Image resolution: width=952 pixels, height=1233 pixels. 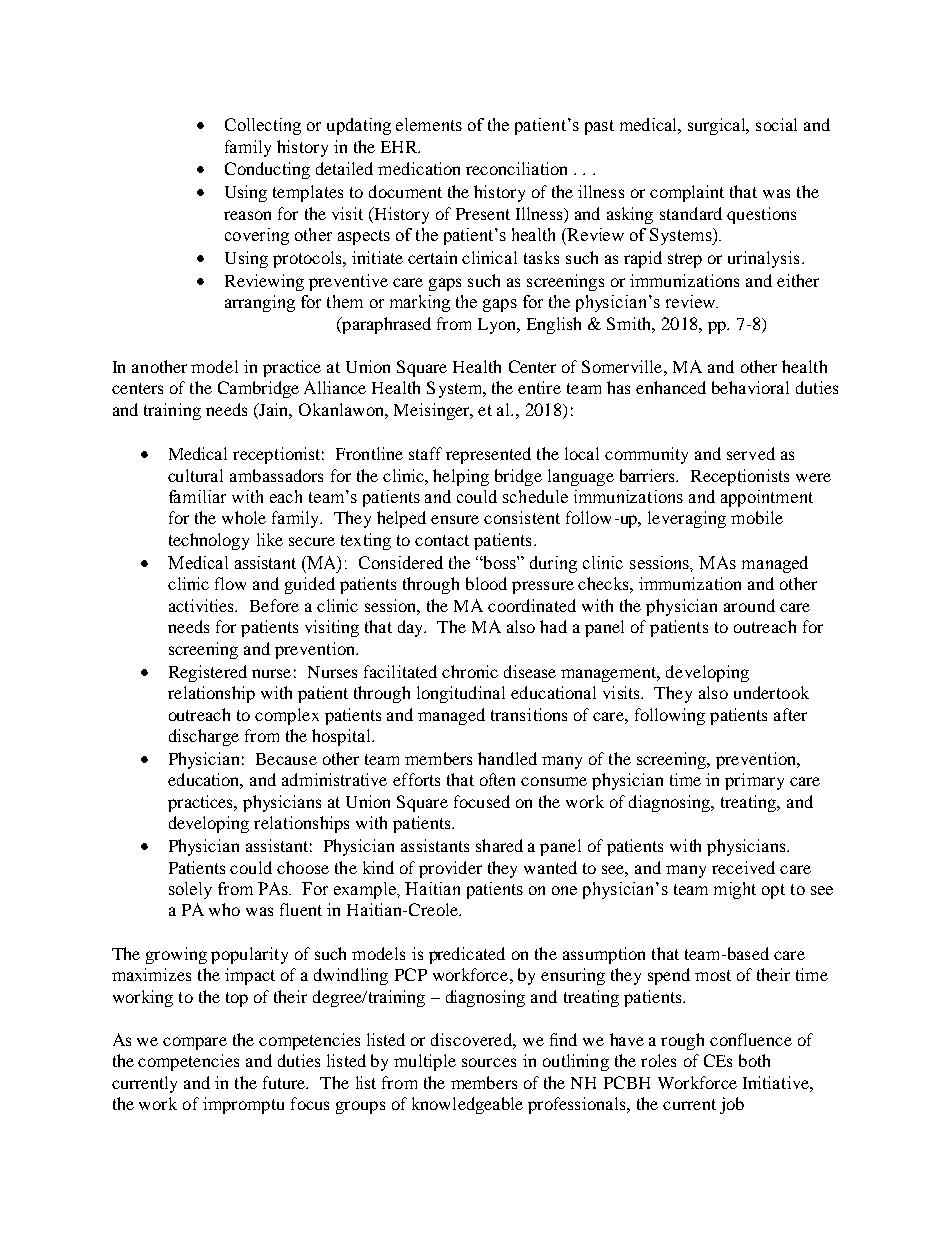 What do you see at coordinates (267, 170) in the image?
I see `Conducting` at bounding box center [267, 170].
